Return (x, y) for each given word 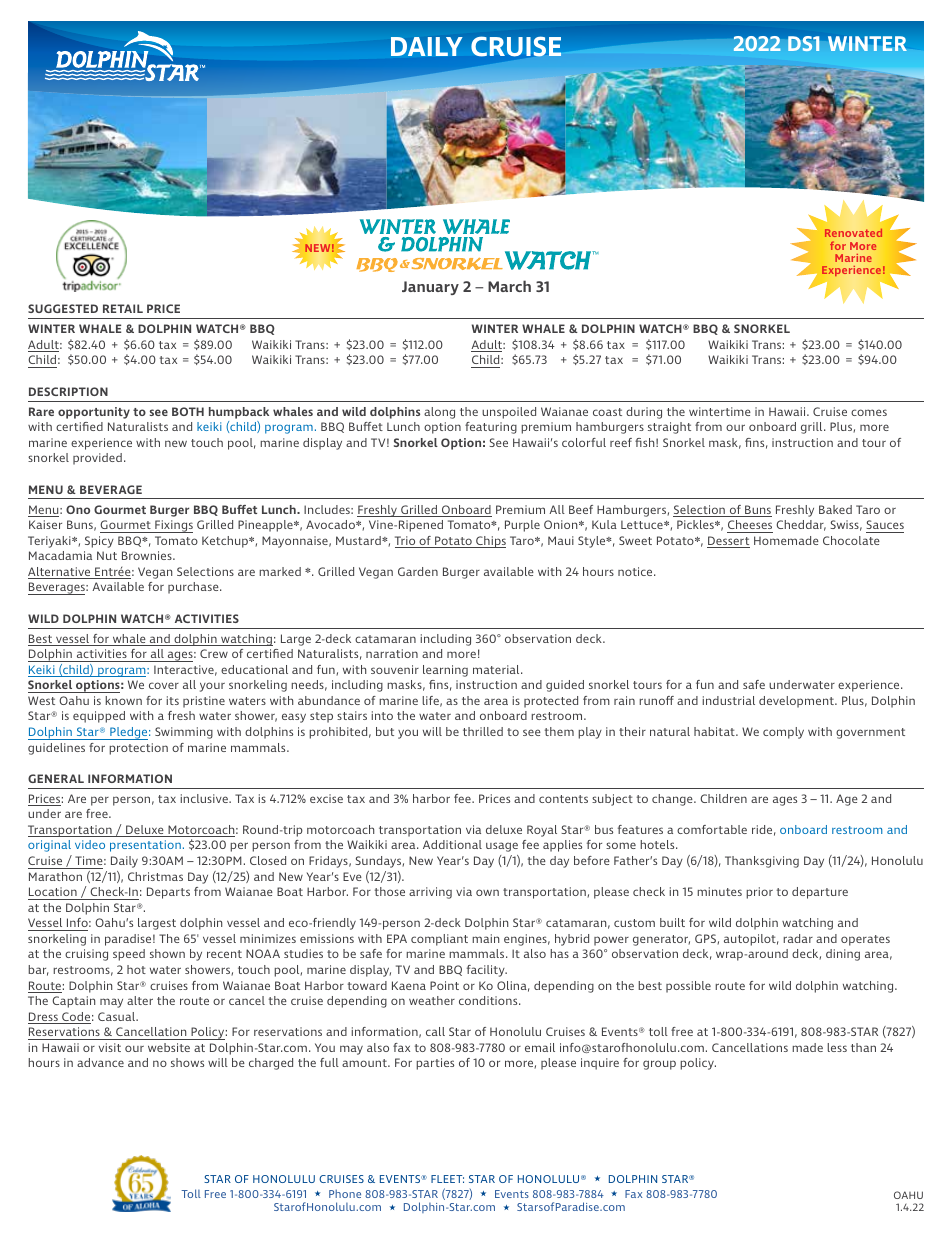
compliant (439, 940)
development (797, 702)
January (430, 288)
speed (129, 955)
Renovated (853, 232)
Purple (522, 526)
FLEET (447, 1179)
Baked (835, 509)
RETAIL (123, 308)
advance (100, 1062)
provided (97, 459)
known (123, 700)
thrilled (483, 731)
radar (798, 938)
